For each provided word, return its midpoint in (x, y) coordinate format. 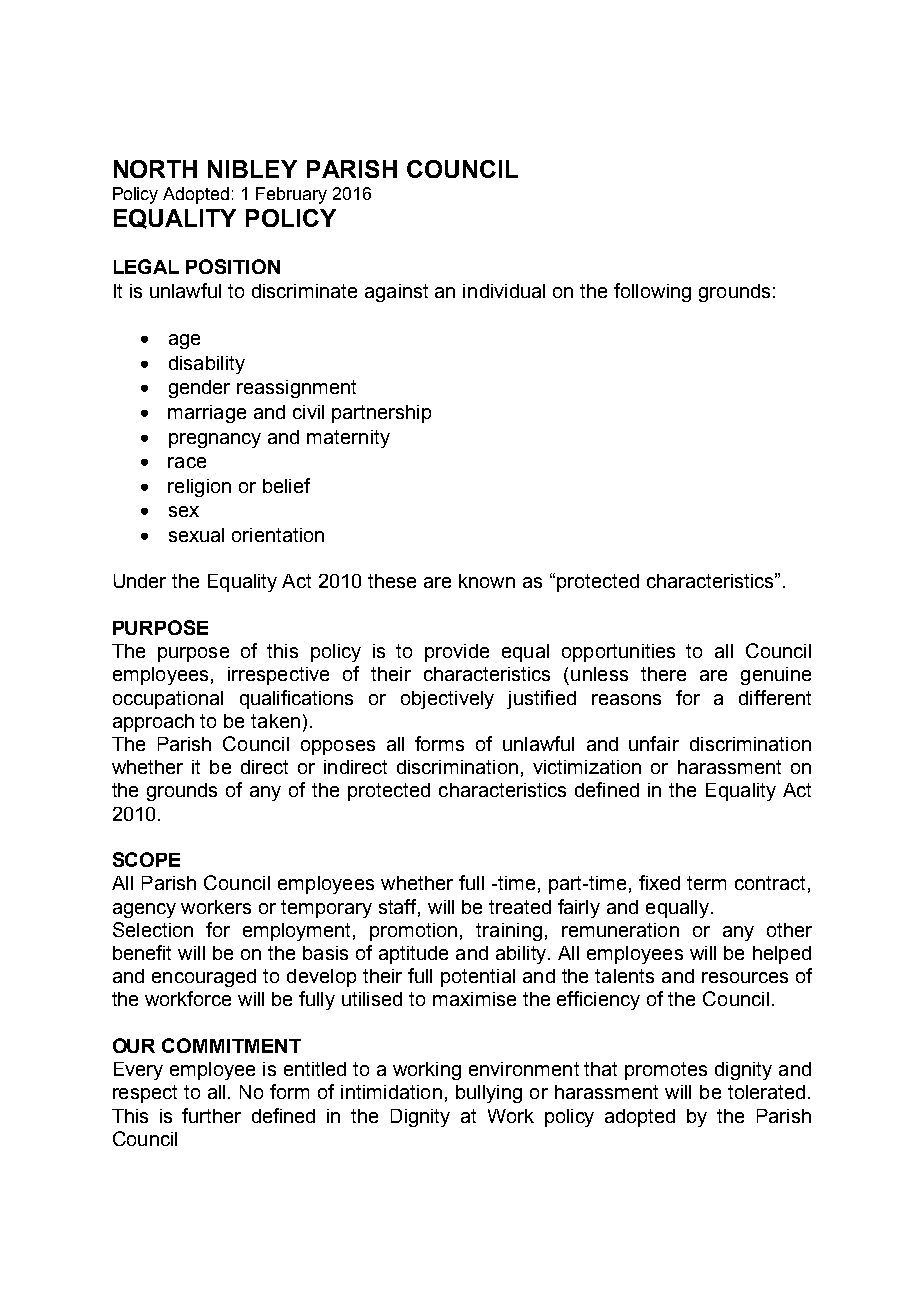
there (663, 674)
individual (504, 291)
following (652, 292)
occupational (168, 700)
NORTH (155, 169)
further (211, 1115)
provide (457, 653)
